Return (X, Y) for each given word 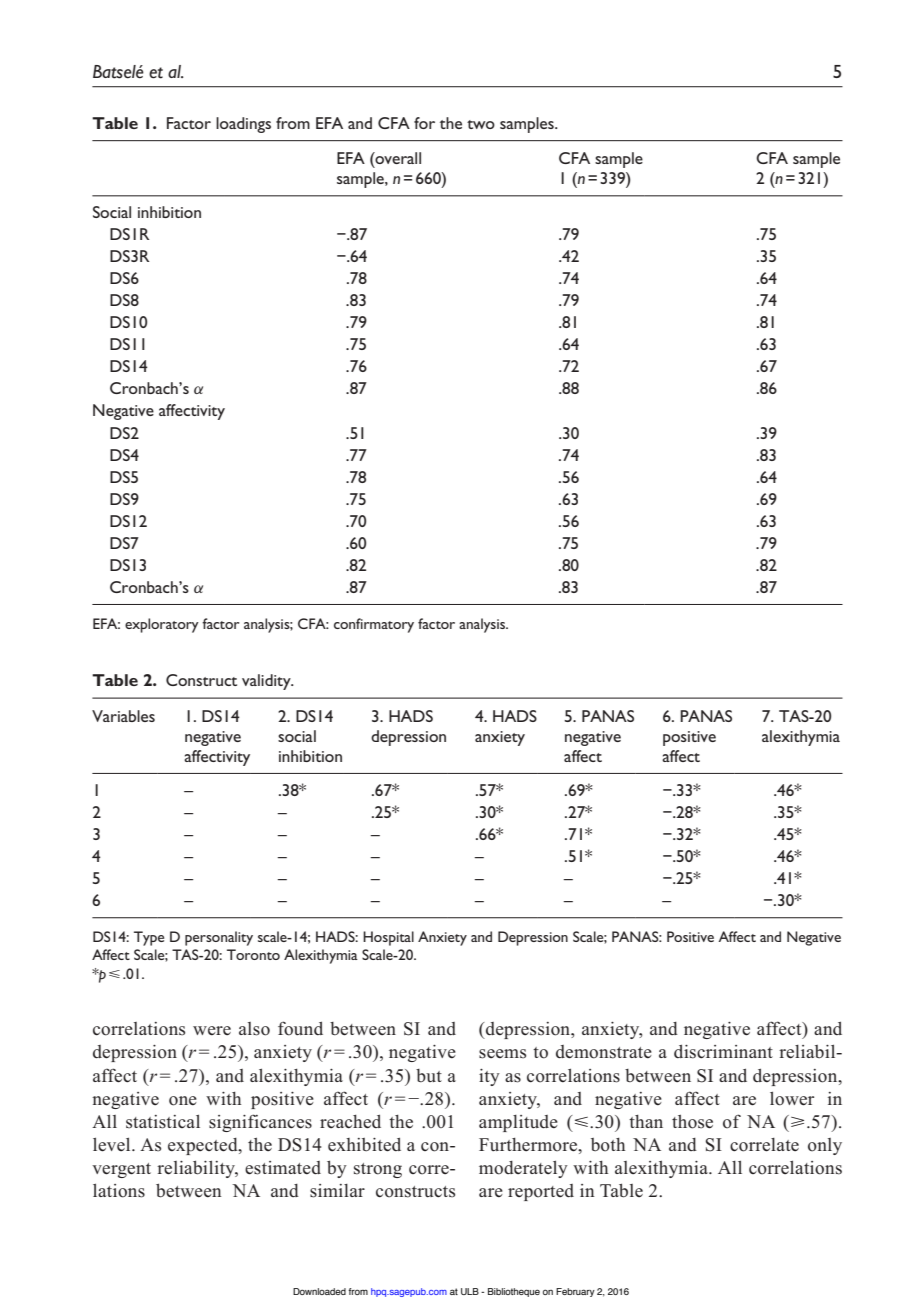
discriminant (723, 1051)
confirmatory (374, 625)
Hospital (388, 938)
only (825, 1146)
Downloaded (319, 1291)
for (424, 123)
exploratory (162, 625)
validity (267, 682)
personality (219, 938)
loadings (243, 125)
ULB (470, 1291)
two (481, 124)
